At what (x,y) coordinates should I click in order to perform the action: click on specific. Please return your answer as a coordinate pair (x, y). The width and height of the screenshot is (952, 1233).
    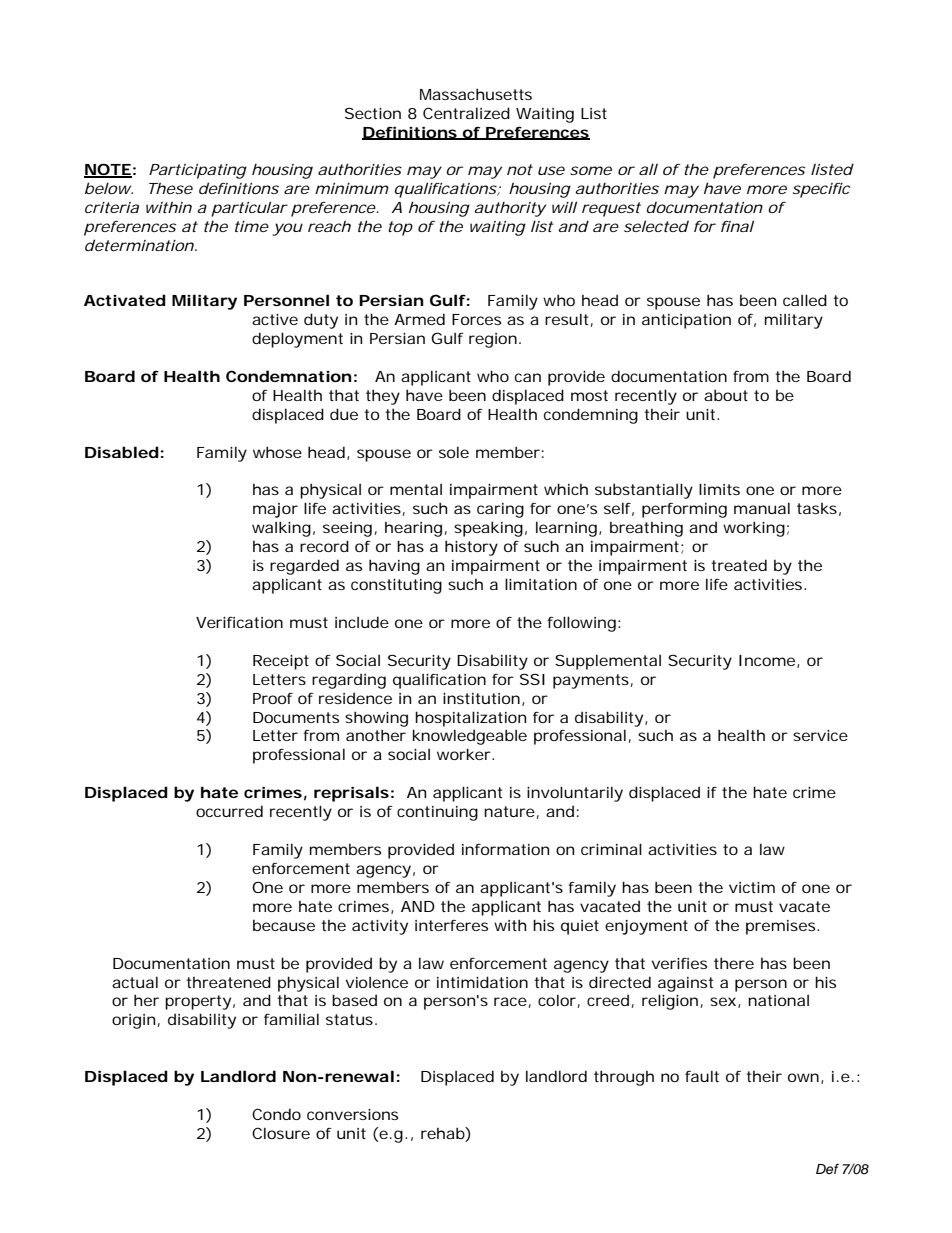
    Looking at the image, I should click on (821, 190).
